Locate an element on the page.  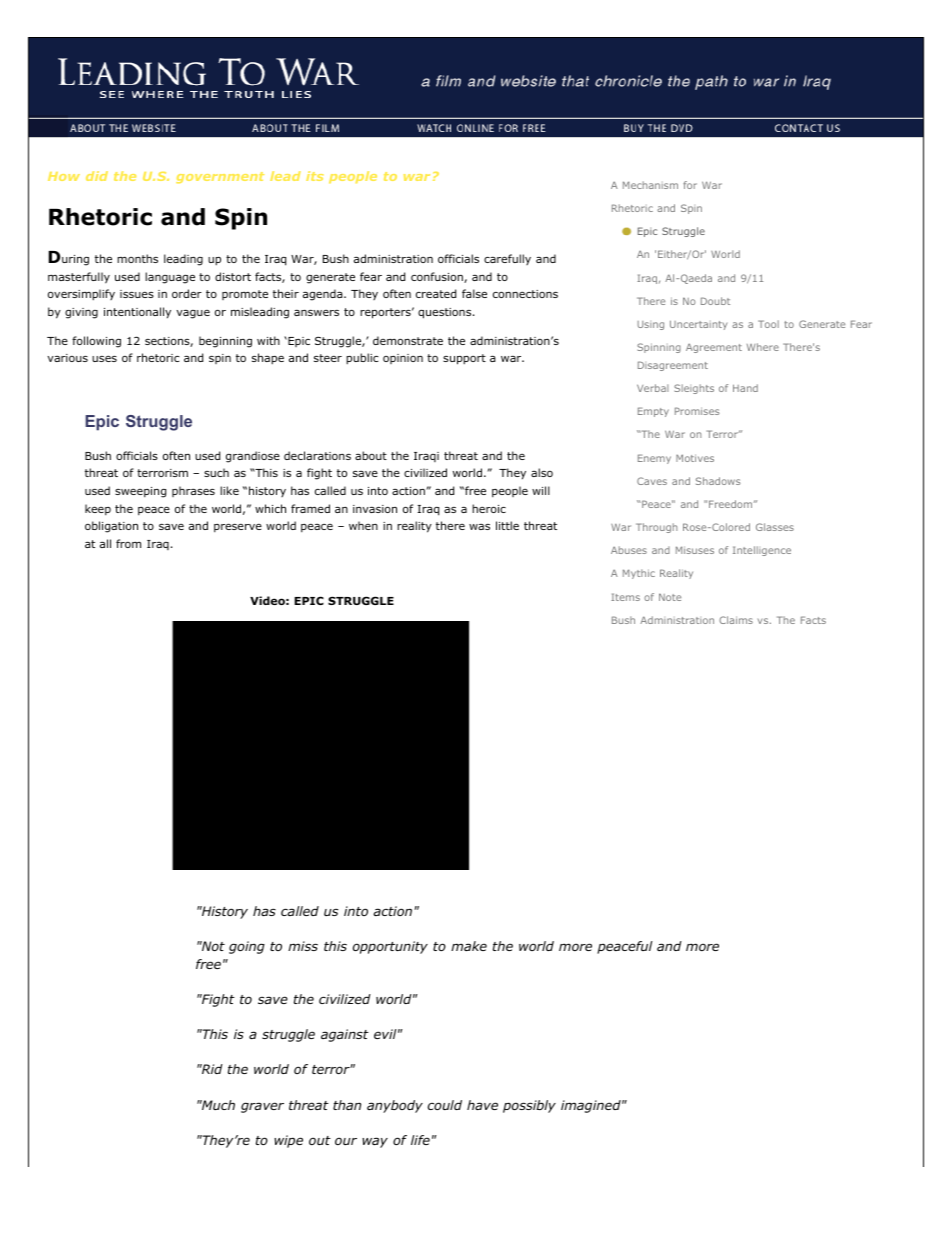
confusion is located at coordinates (438, 277).
